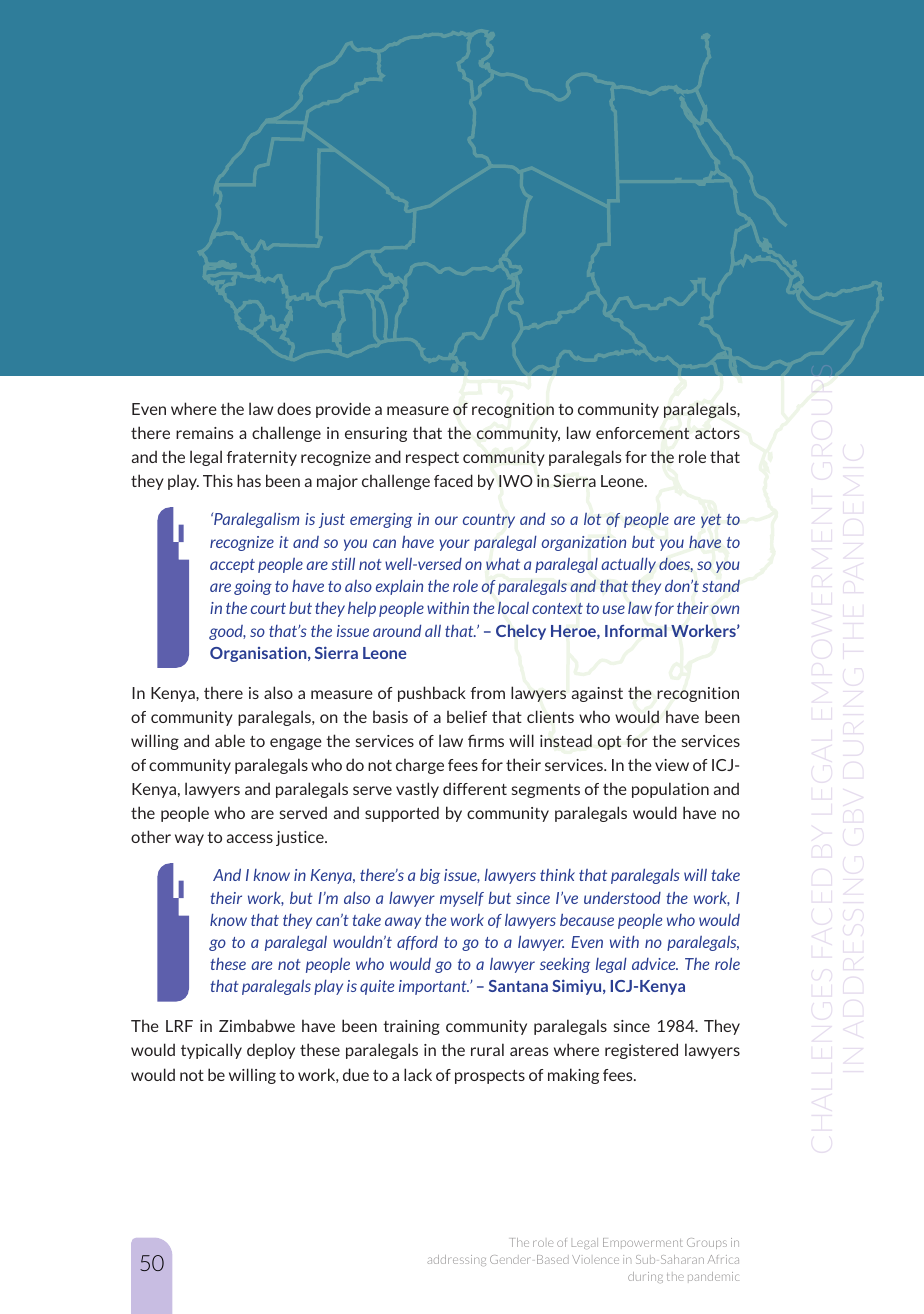  I want to click on important, so click(434, 987).
